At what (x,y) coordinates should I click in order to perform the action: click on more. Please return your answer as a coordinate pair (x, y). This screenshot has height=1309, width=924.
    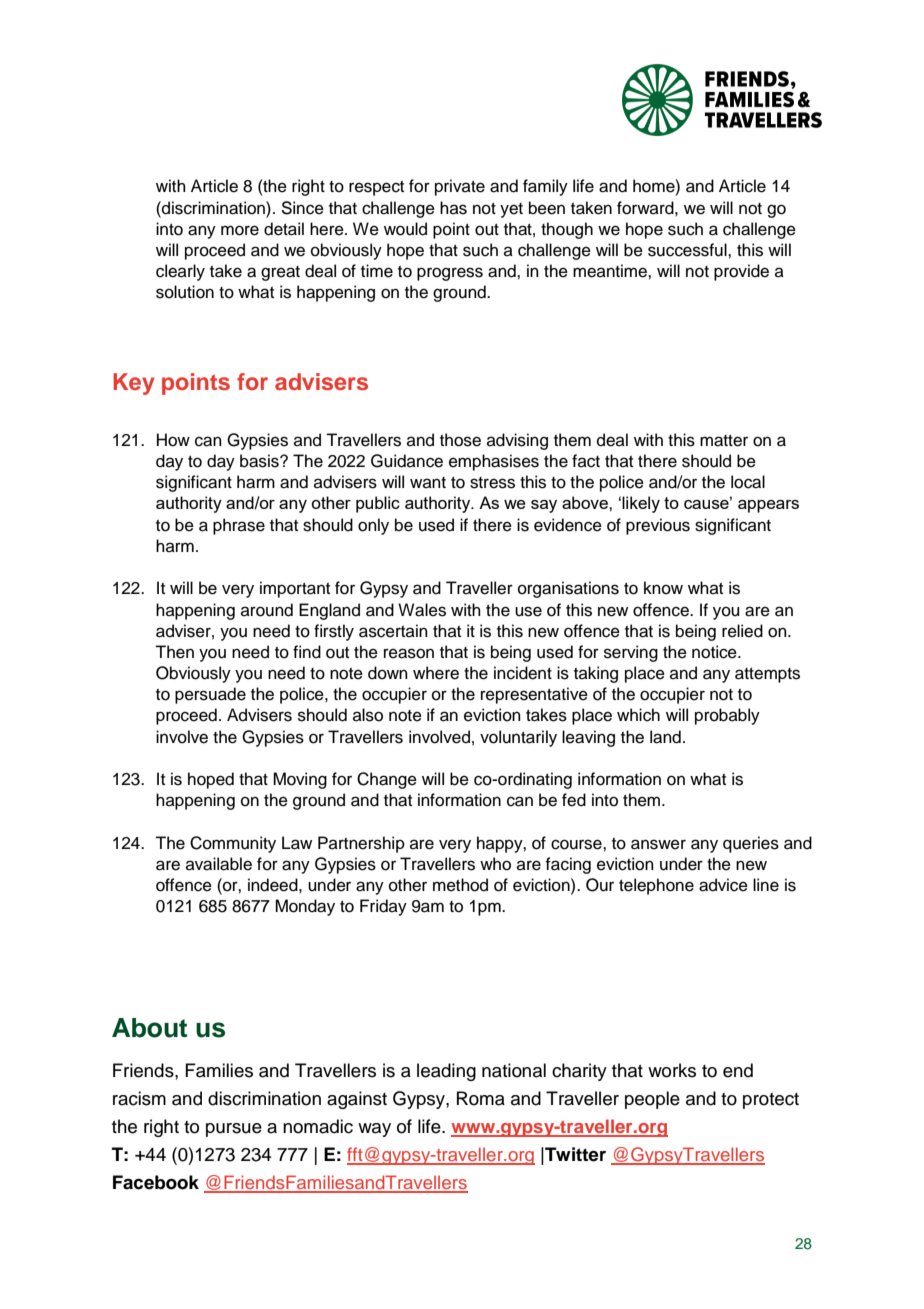
    Looking at the image, I should click on (240, 230).
